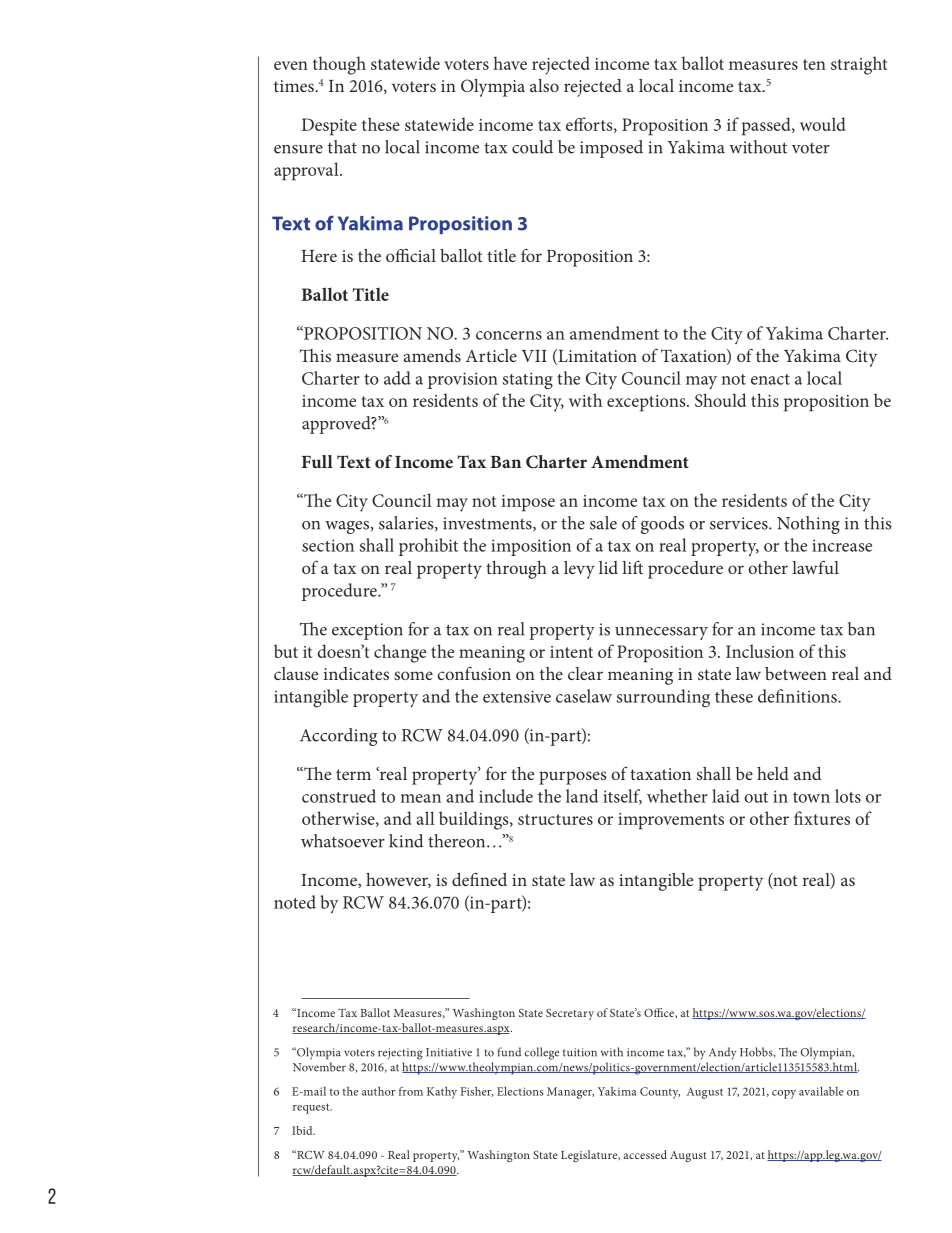 Image resolution: width=952 pixels, height=1233 pixels. What do you see at coordinates (317, 461) in the screenshot?
I see `Full` at bounding box center [317, 461].
